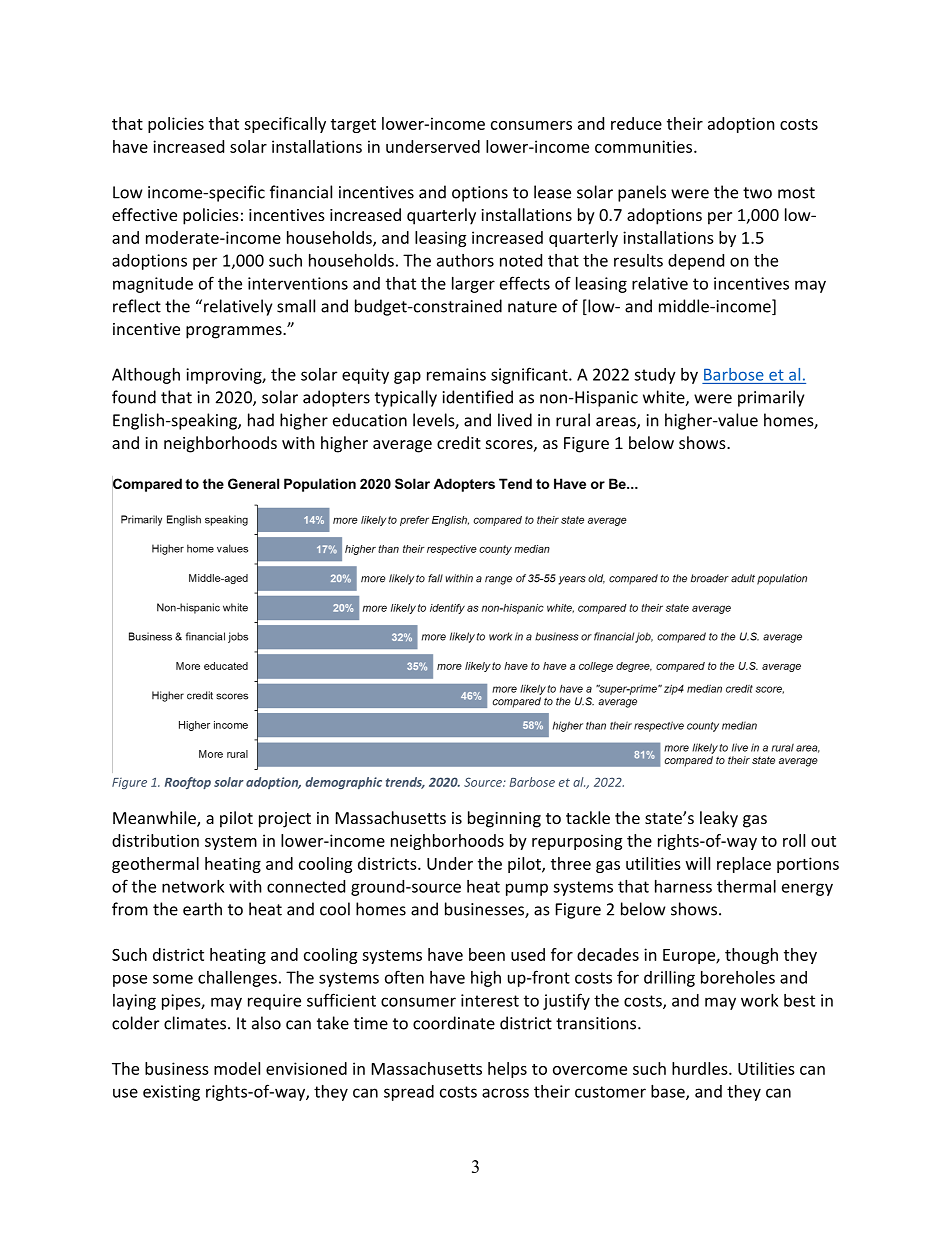 The image size is (952, 1233). I want to click on had, so click(261, 420).
